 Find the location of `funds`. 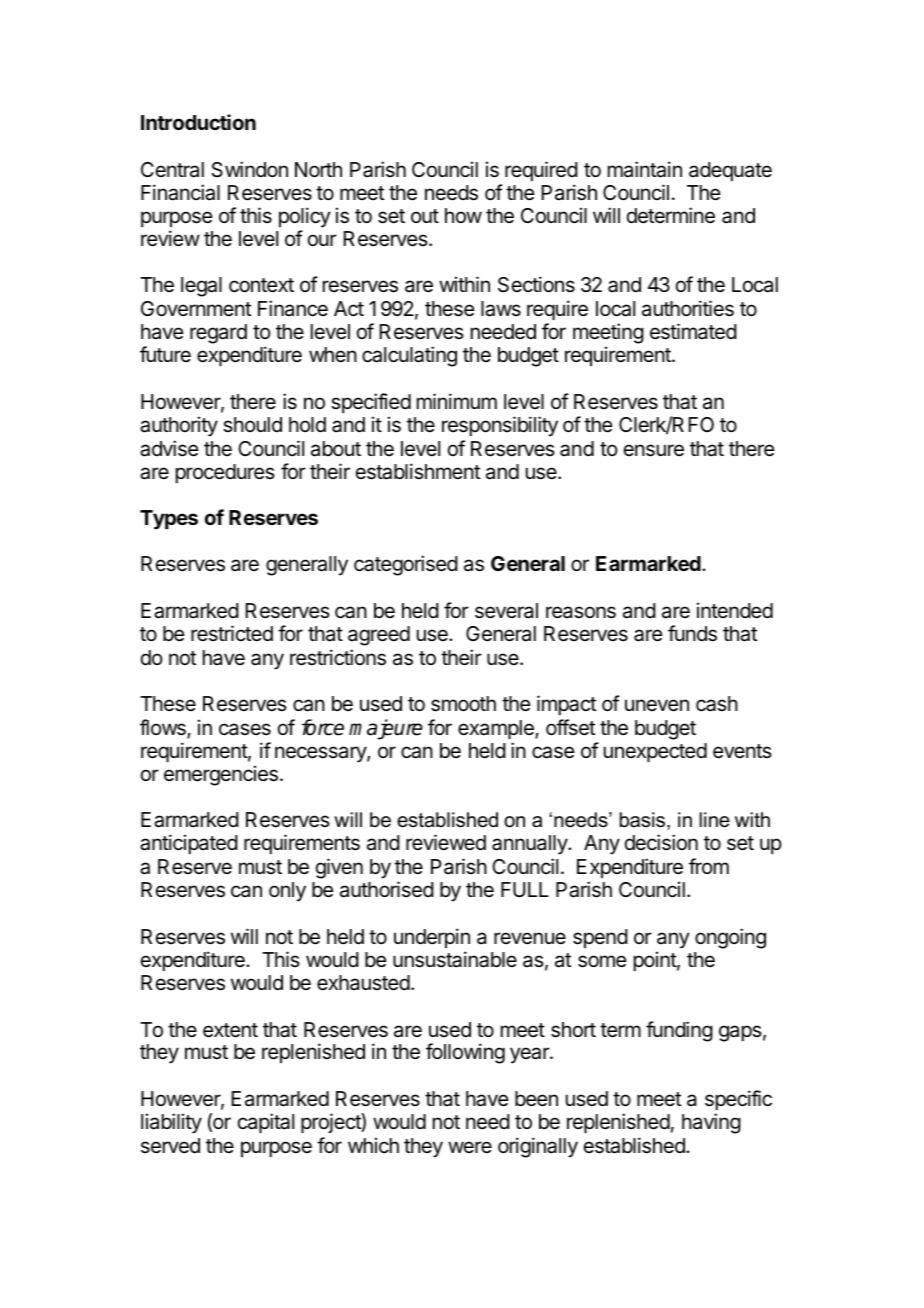

funds is located at coordinates (692, 633).
